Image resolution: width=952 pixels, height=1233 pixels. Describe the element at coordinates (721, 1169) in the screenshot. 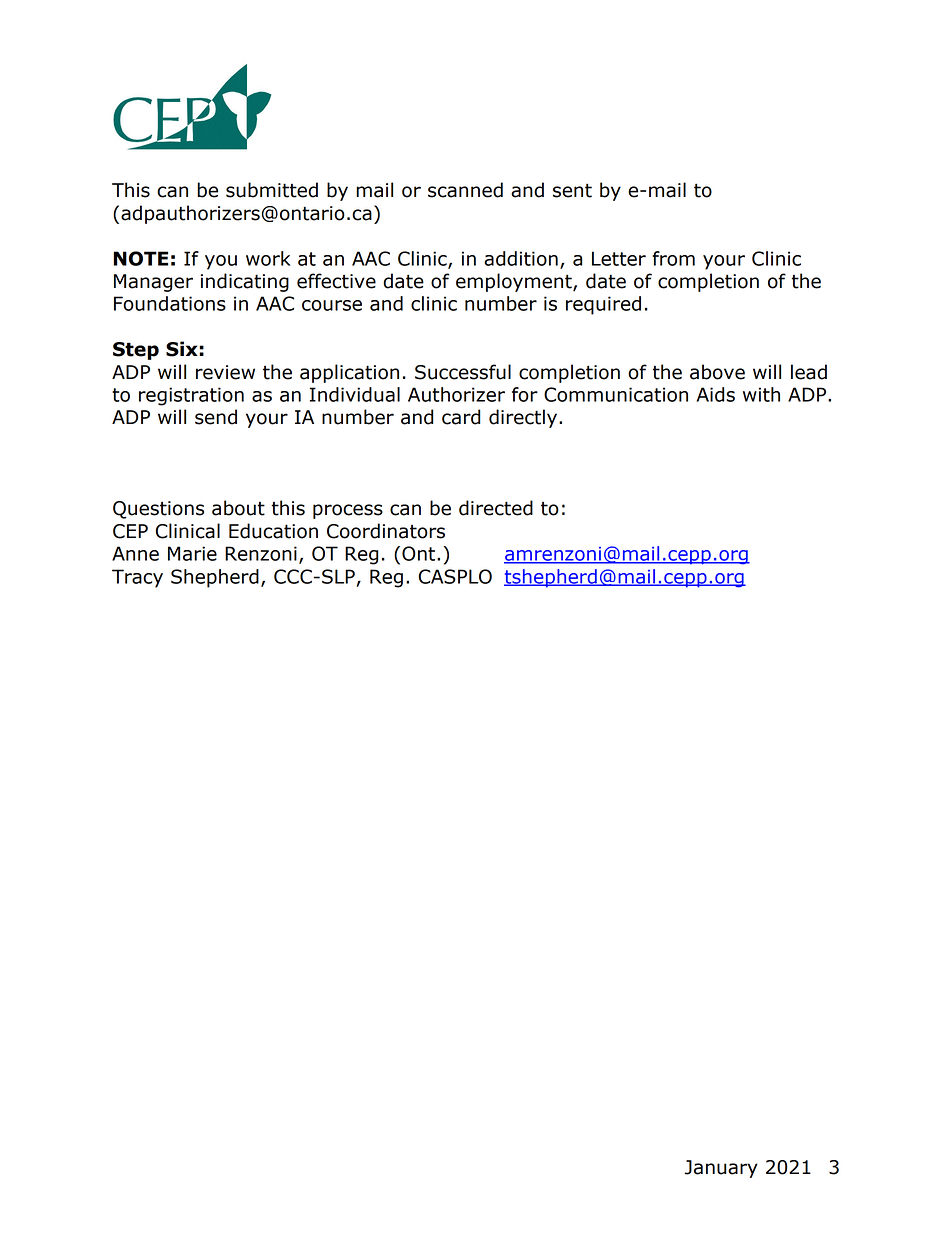

I see `January` at that location.
